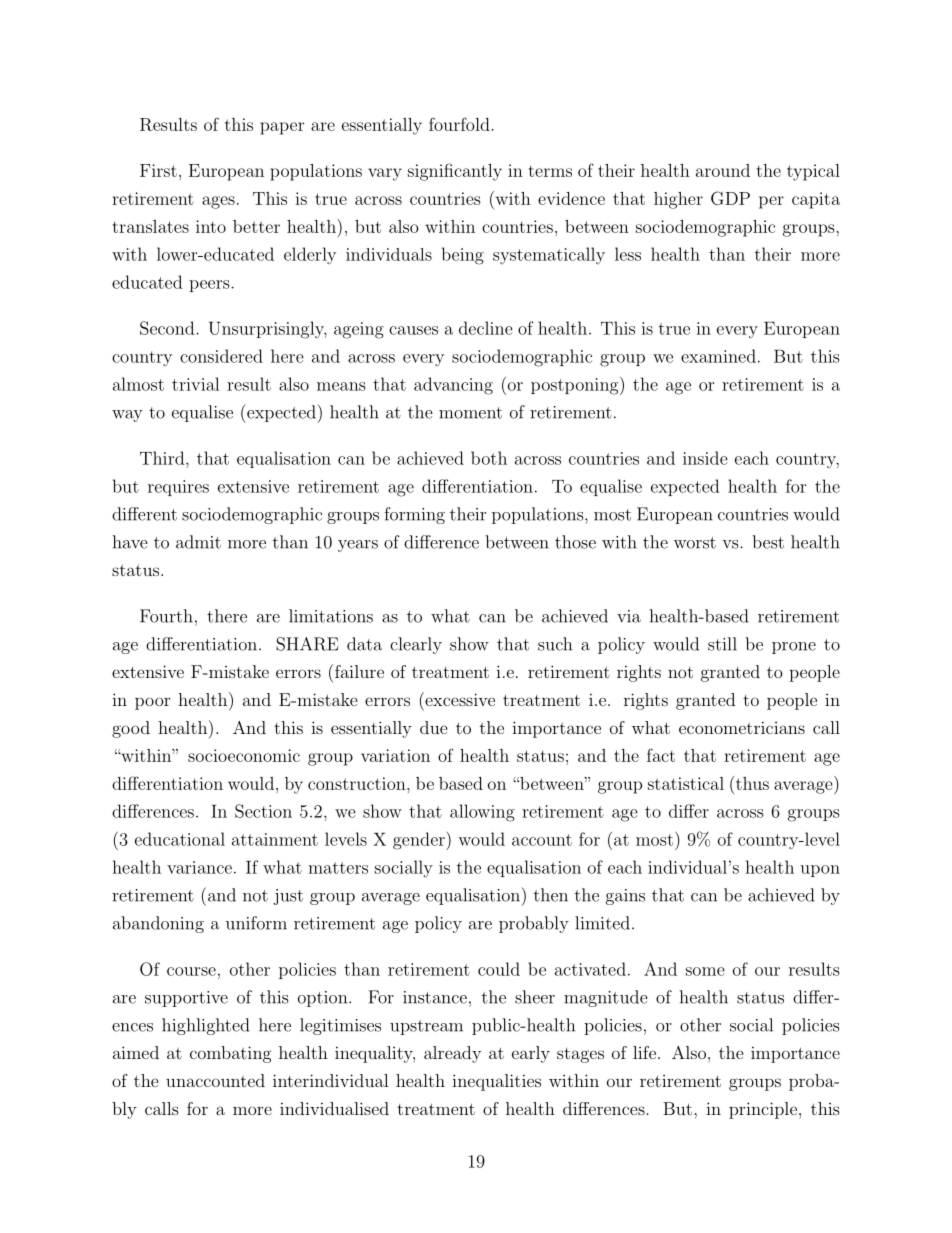 The height and width of the document is (1233, 952). I want to click on still, so click(722, 644).
